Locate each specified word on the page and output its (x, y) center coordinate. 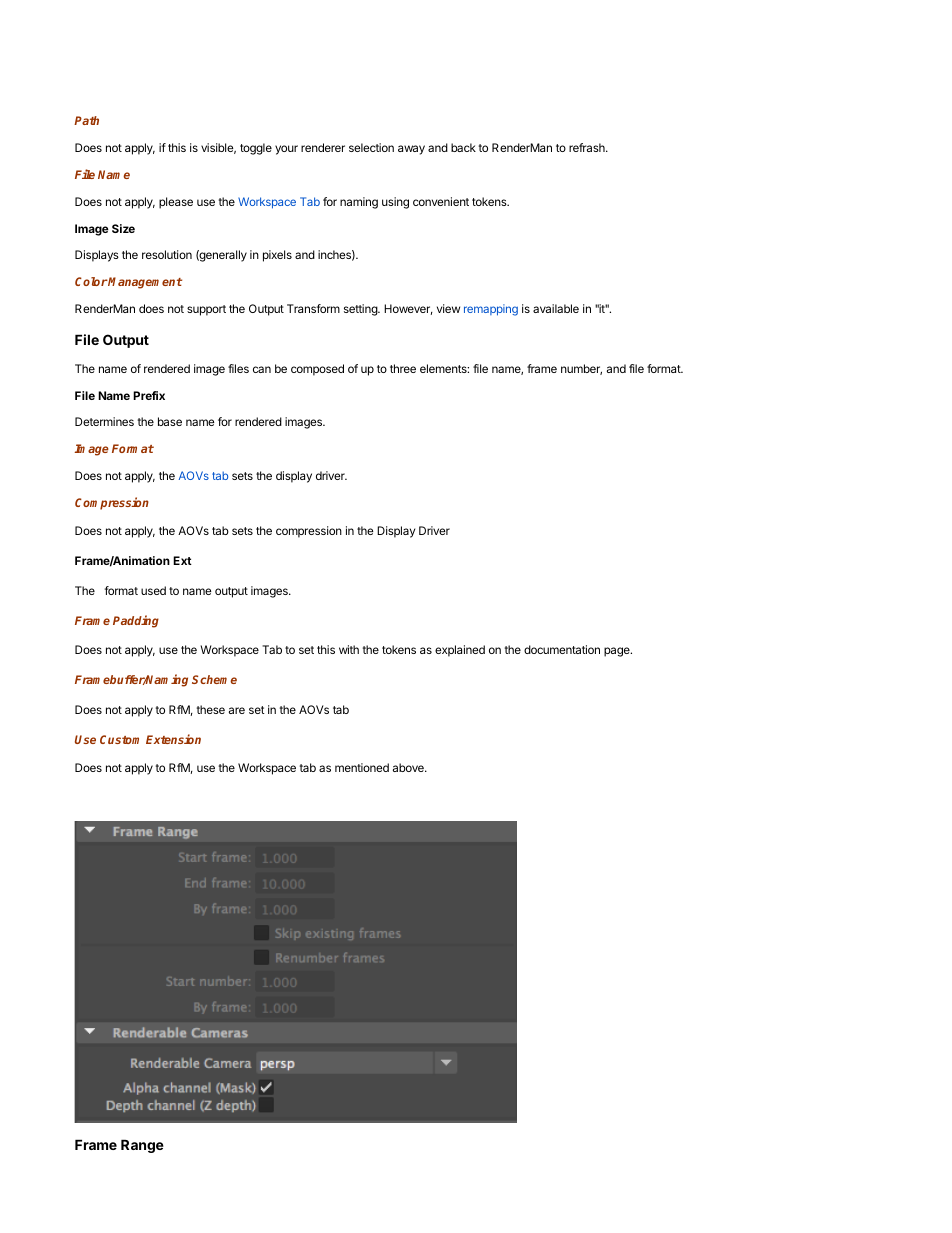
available (556, 308)
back (463, 147)
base (170, 421)
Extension (173, 739)
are (237, 710)
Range (142, 1146)
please (176, 203)
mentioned (362, 767)
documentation (562, 649)
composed (317, 370)
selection (371, 147)
